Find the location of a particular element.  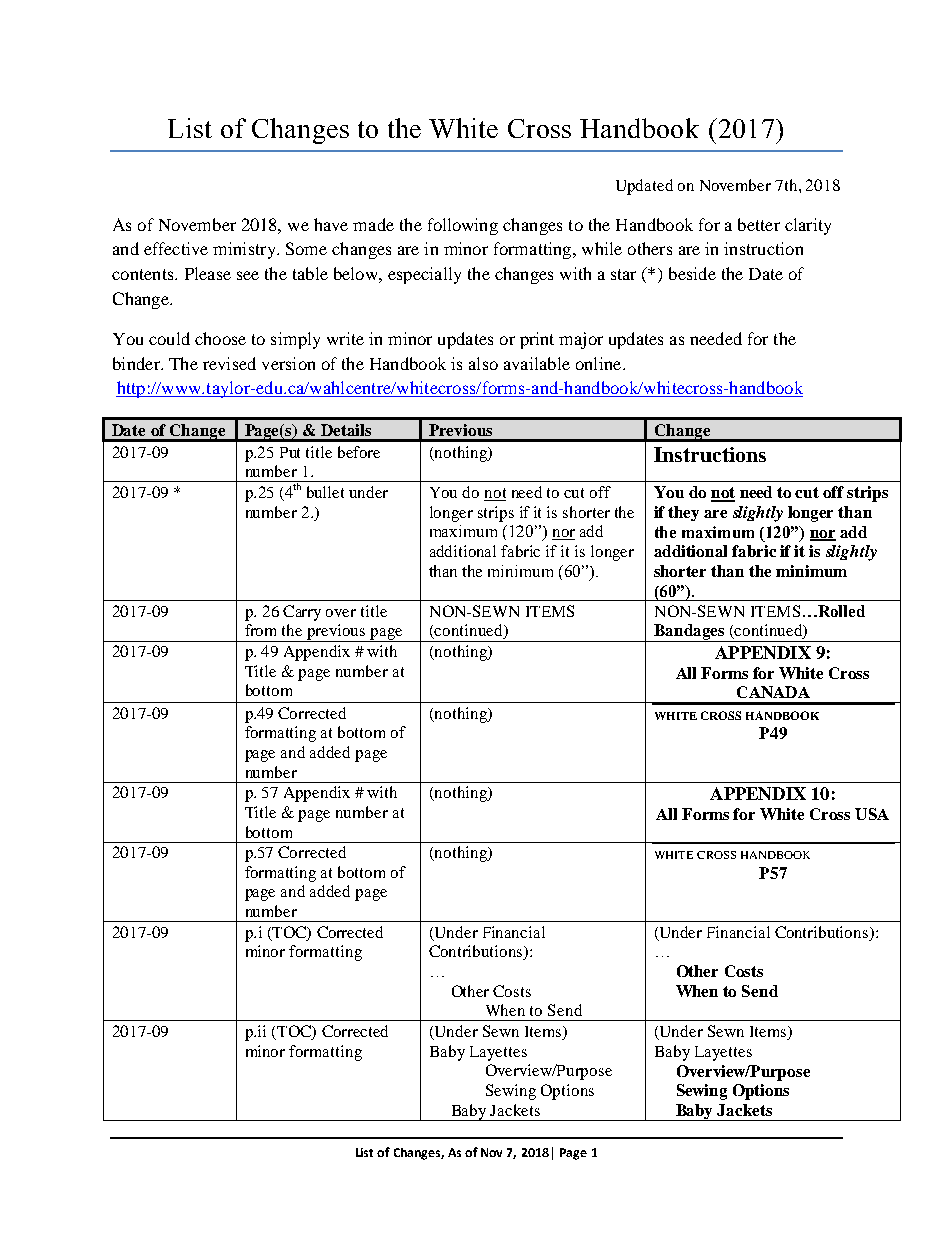

Carry is located at coordinates (302, 613).
